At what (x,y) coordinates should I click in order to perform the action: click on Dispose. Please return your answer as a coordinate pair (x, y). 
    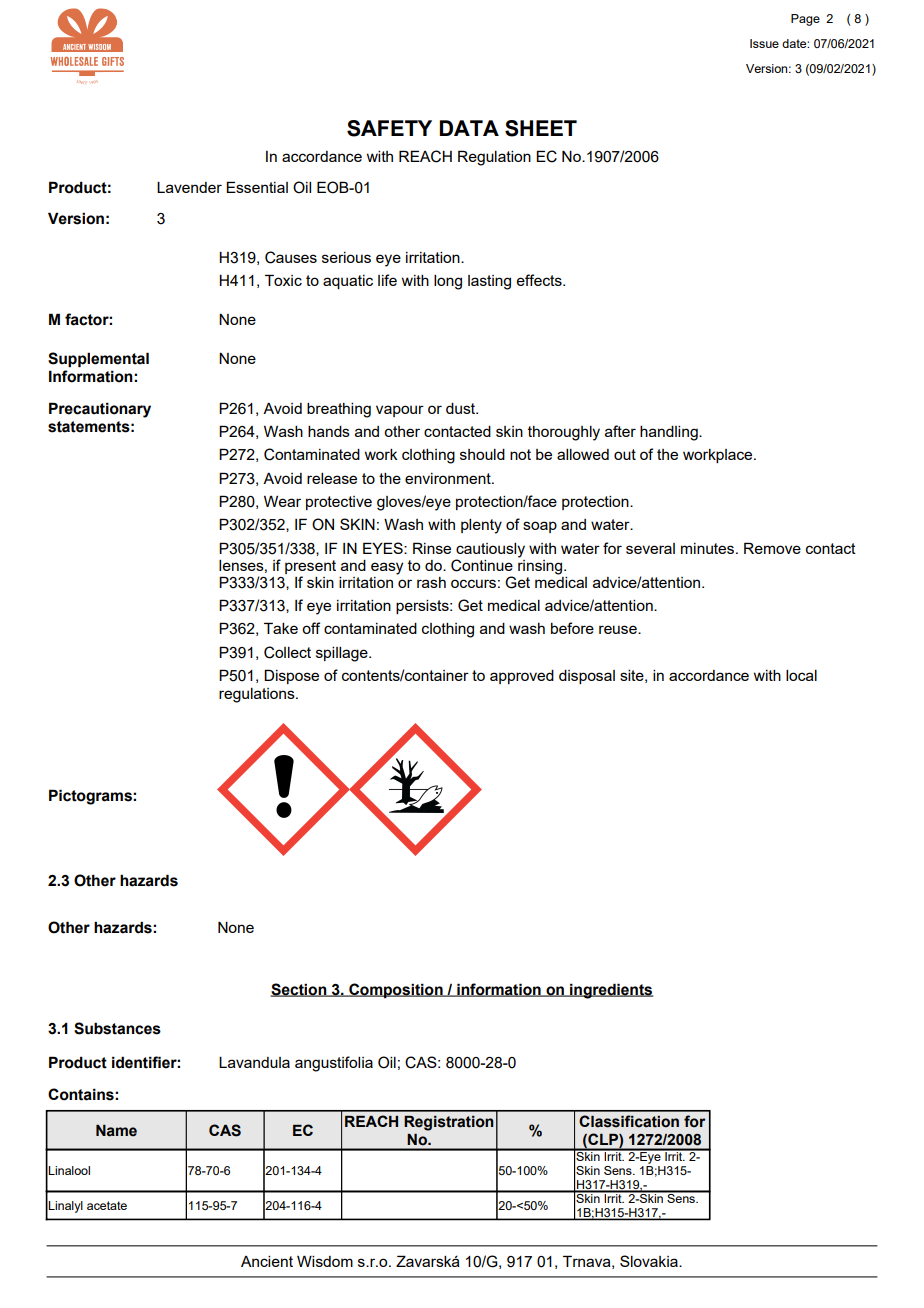
    Looking at the image, I should click on (291, 676).
